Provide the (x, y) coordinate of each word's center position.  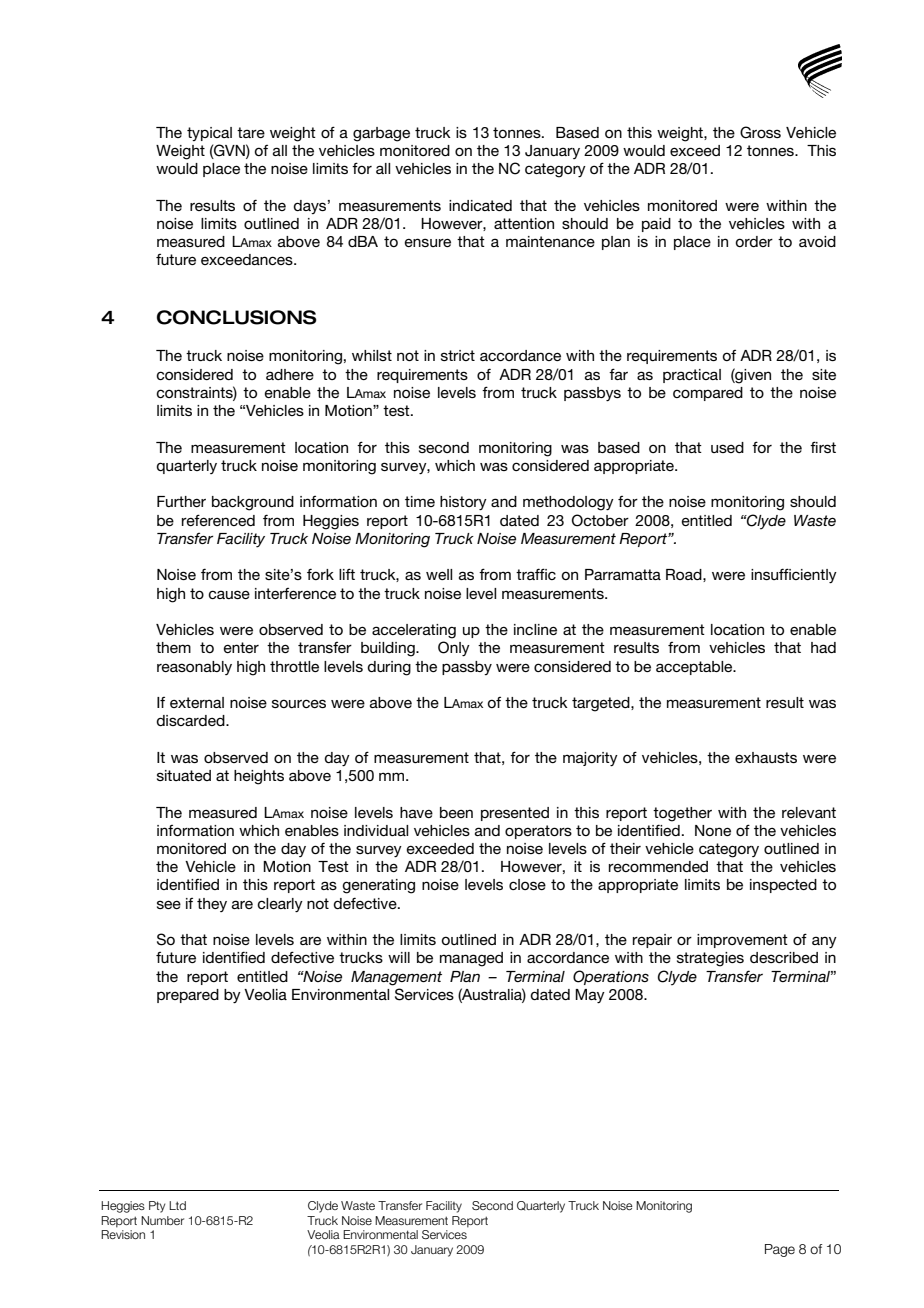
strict (458, 355)
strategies (710, 959)
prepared (188, 996)
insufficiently (794, 575)
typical (209, 134)
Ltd (177, 1205)
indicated (480, 205)
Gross (760, 132)
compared (708, 394)
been (456, 812)
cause (229, 594)
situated (184, 775)
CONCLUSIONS (237, 317)
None (713, 830)
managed (471, 959)
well (439, 574)
